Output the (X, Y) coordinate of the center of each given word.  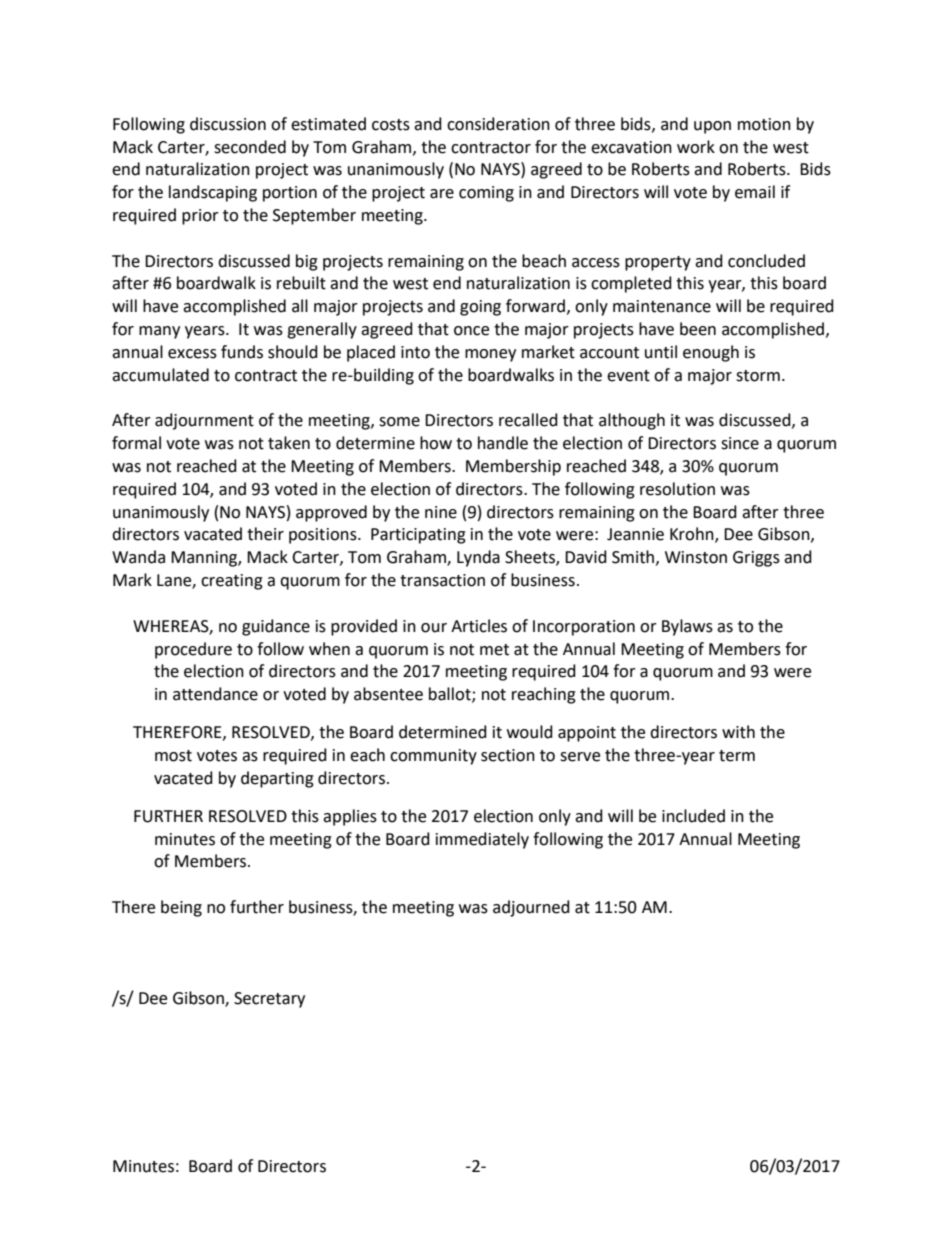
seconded (250, 147)
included (693, 816)
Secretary (269, 1000)
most (173, 756)
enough (711, 353)
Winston (696, 557)
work (696, 147)
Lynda (478, 558)
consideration (498, 124)
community (433, 757)
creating (232, 582)
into (415, 352)
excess (192, 354)
